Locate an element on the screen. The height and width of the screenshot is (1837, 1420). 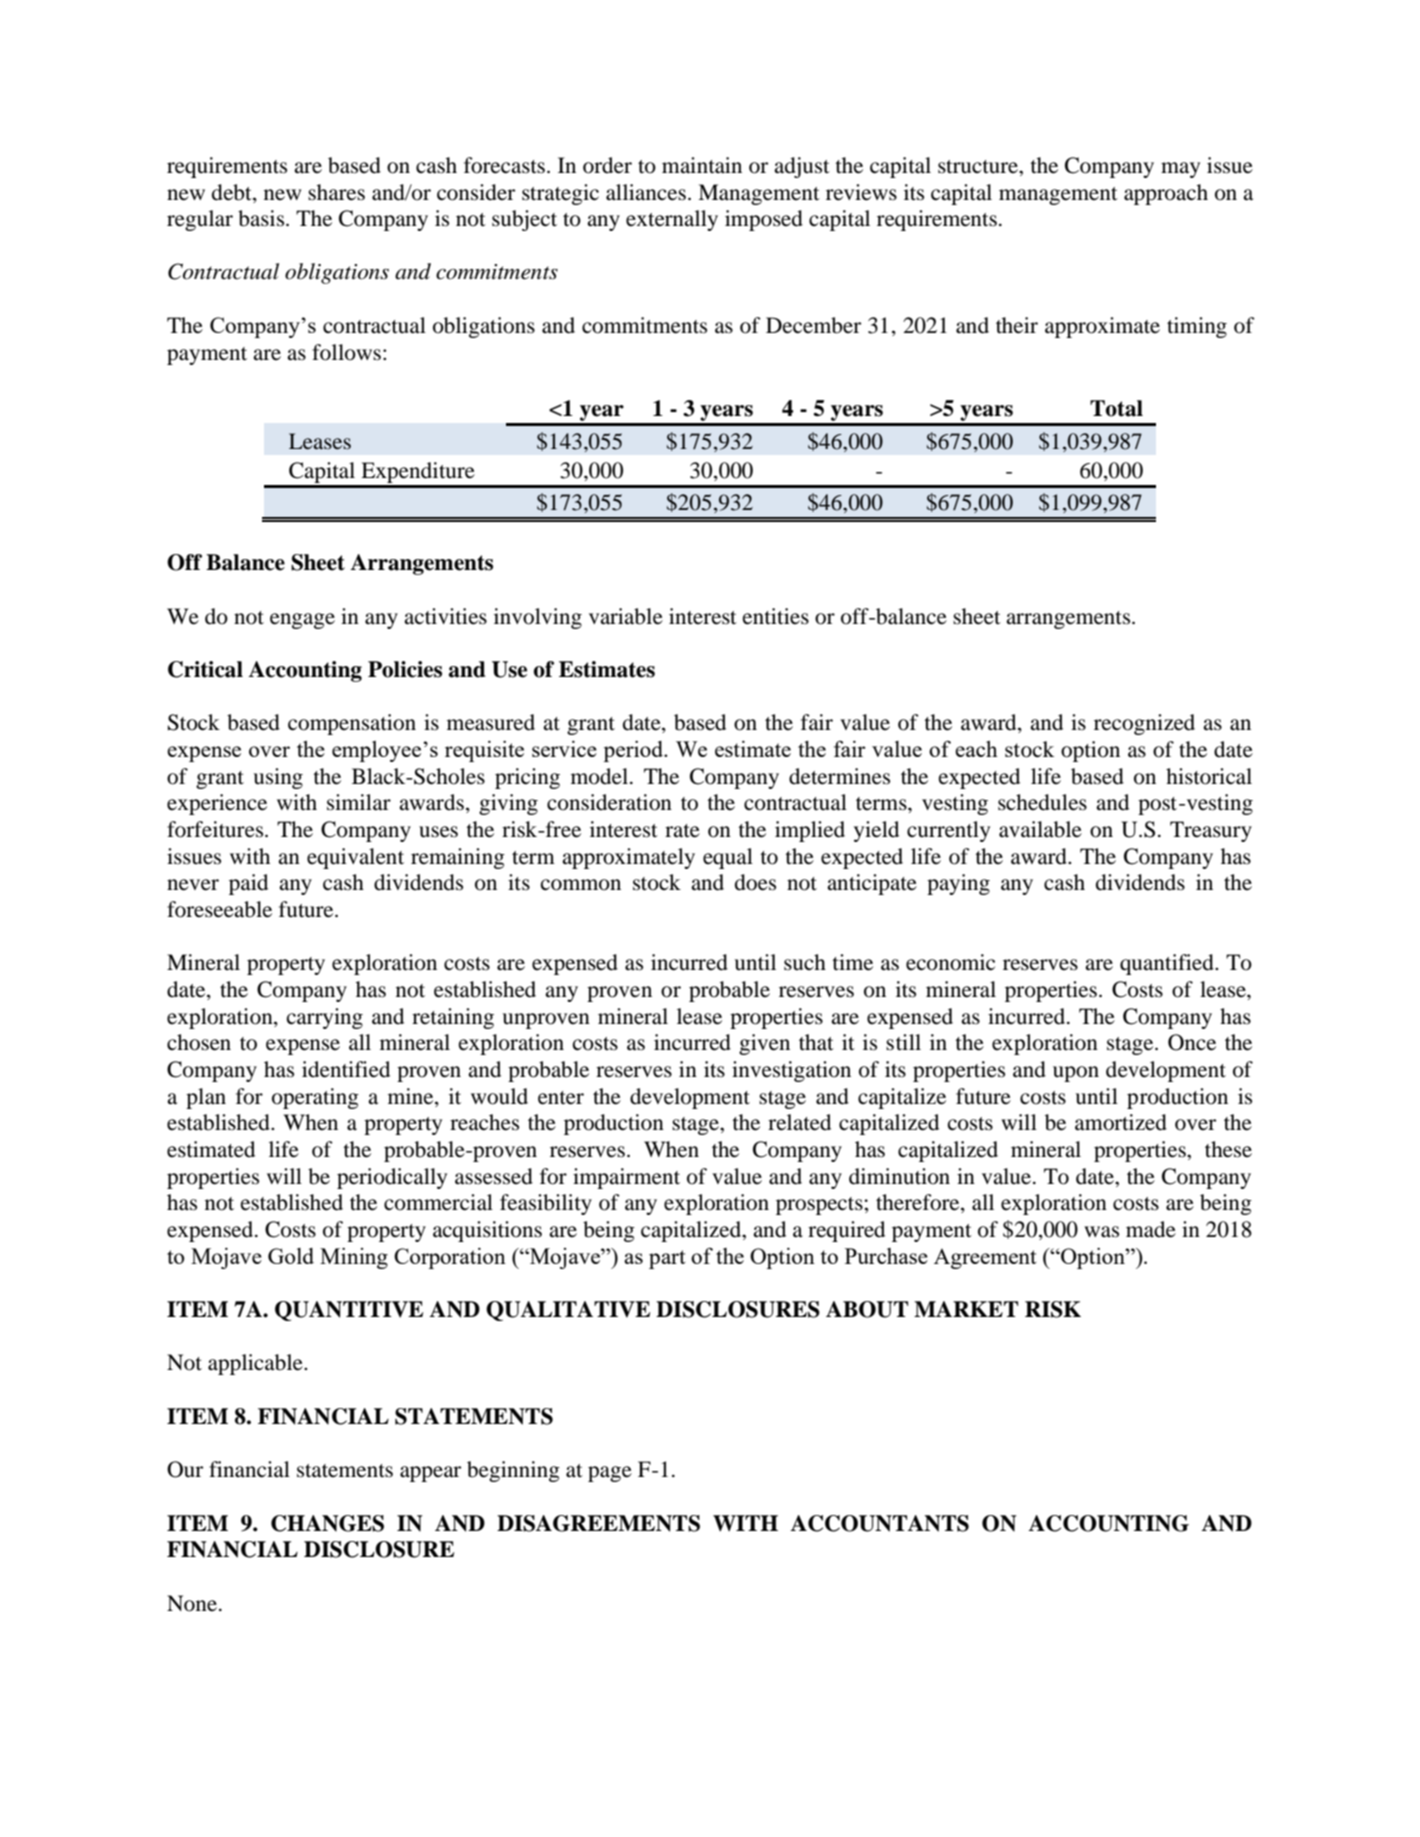
equivalent is located at coordinates (355, 858).
